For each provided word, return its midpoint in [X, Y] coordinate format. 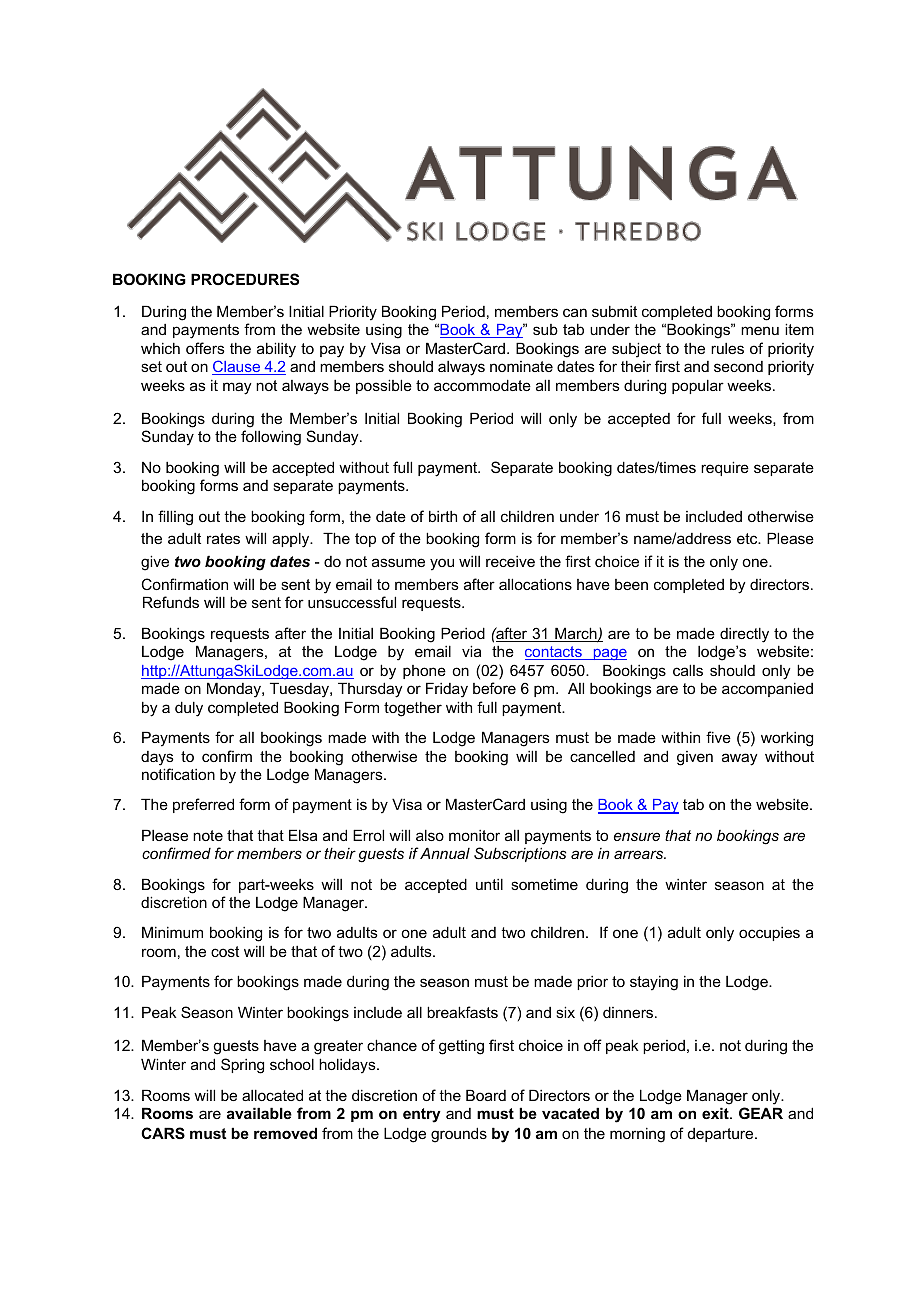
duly [189, 709]
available [259, 1113]
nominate [521, 366]
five [718, 737]
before [494, 688]
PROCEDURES [245, 279]
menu [760, 330]
